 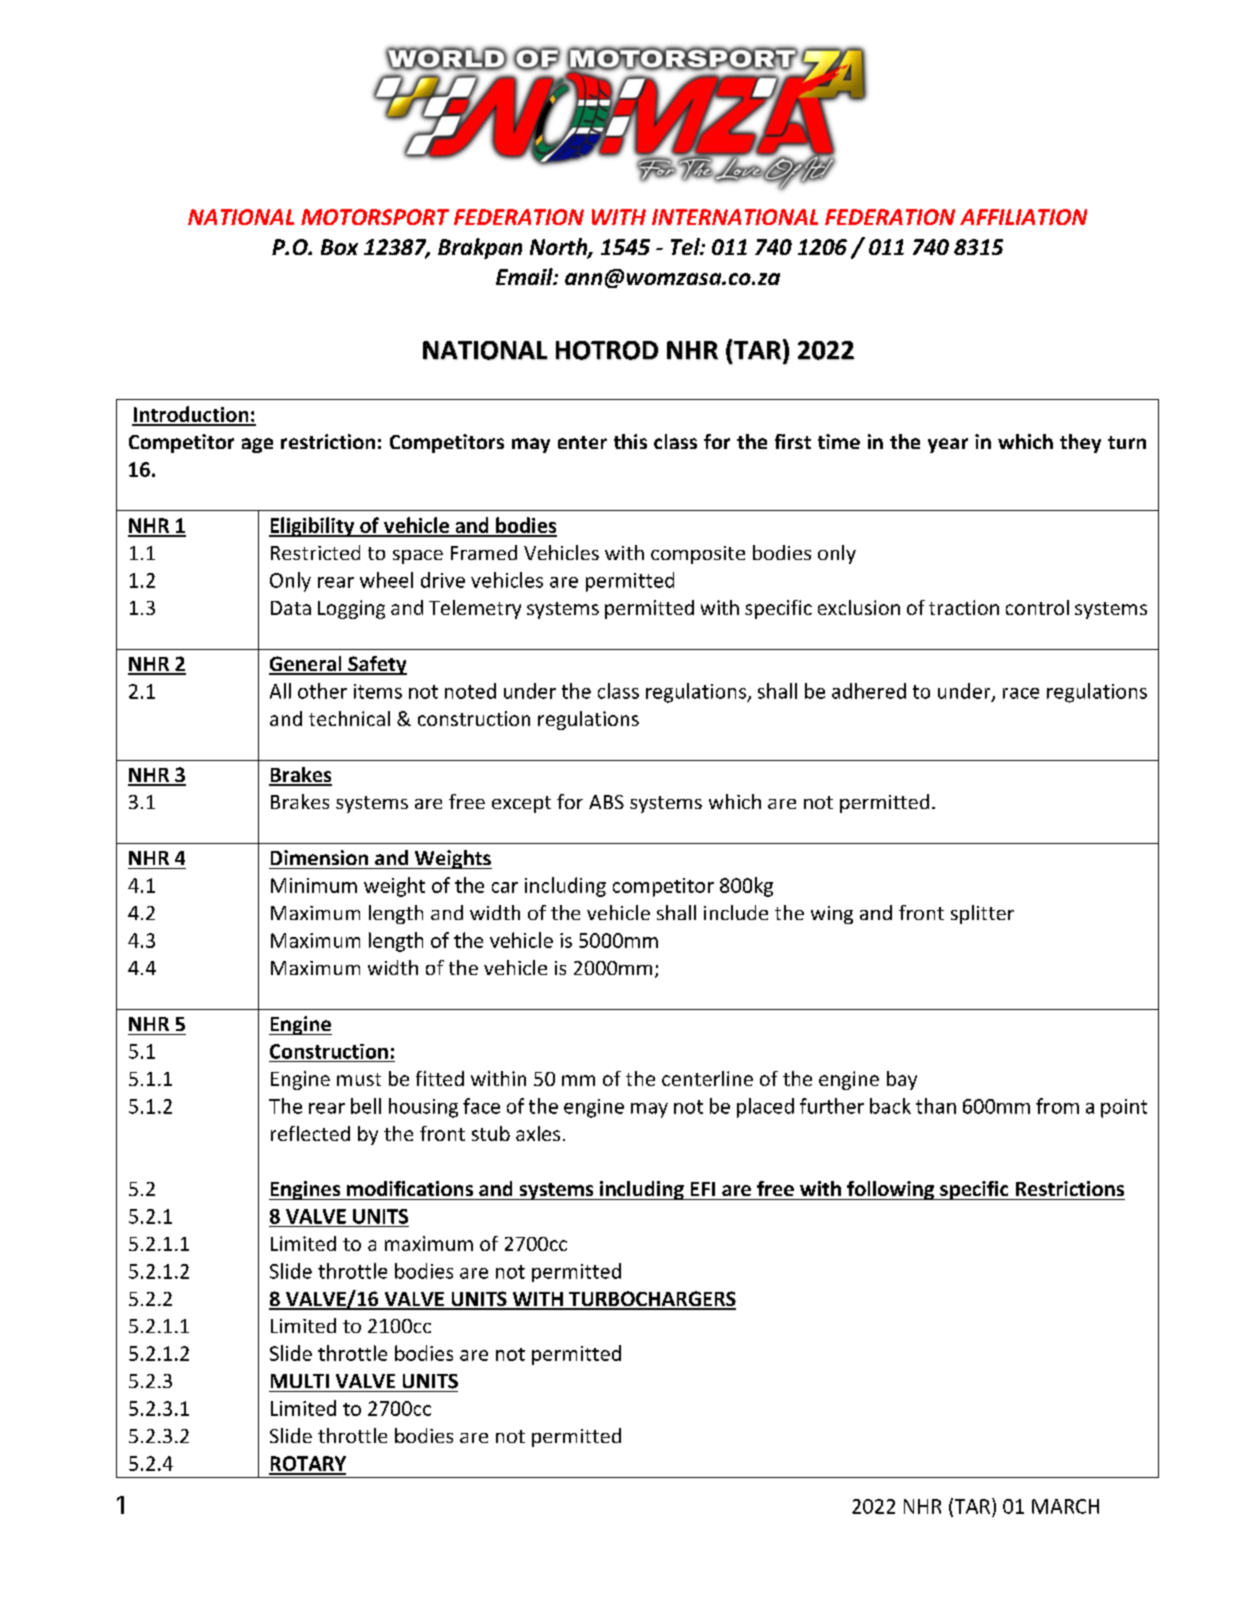 What do you see at coordinates (651, 1300) in the screenshot?
I see `TURBOCHARGERS` at bounding box center [651, 1300].
